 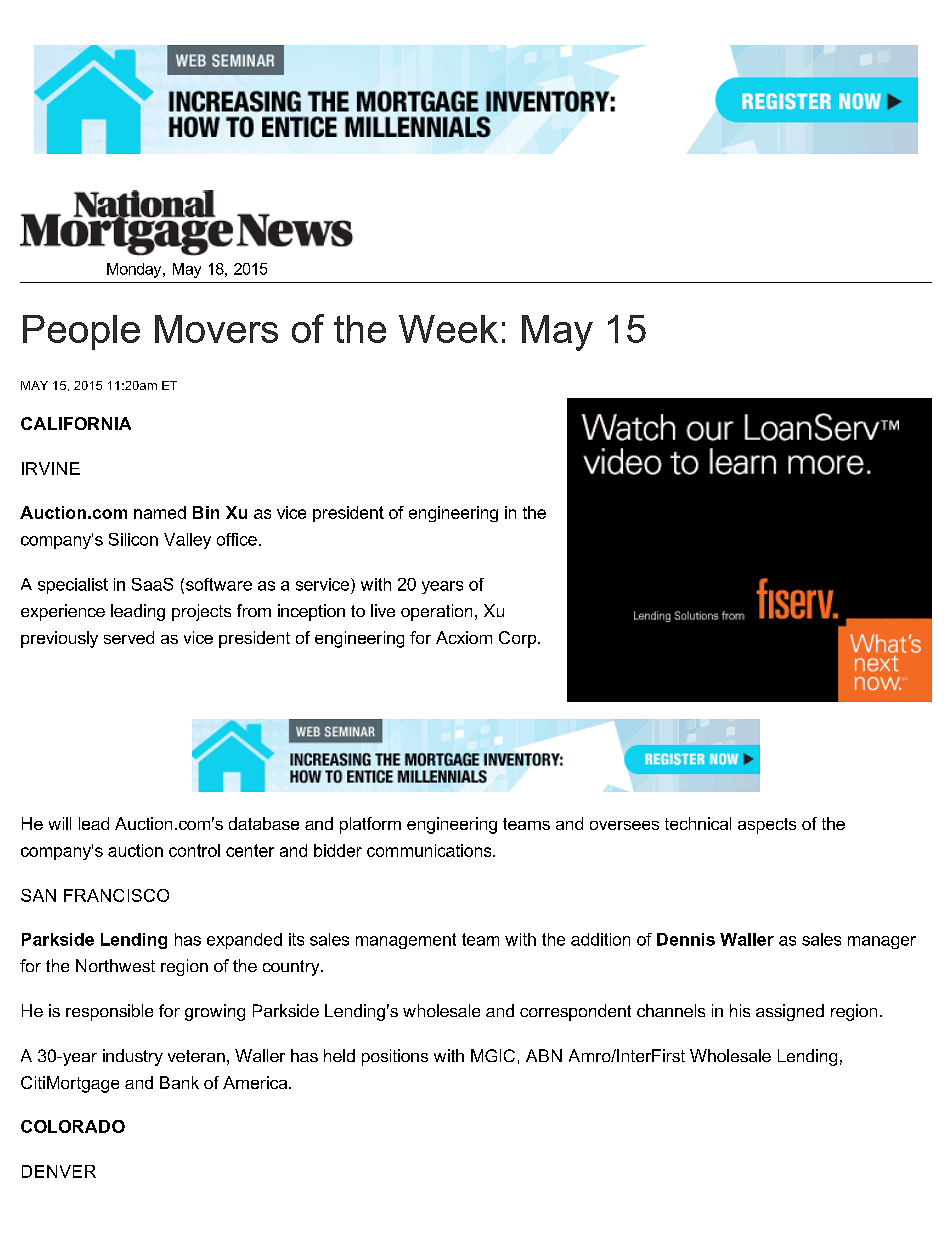 I want to click on Dennis, so click(x=686, y=939).
